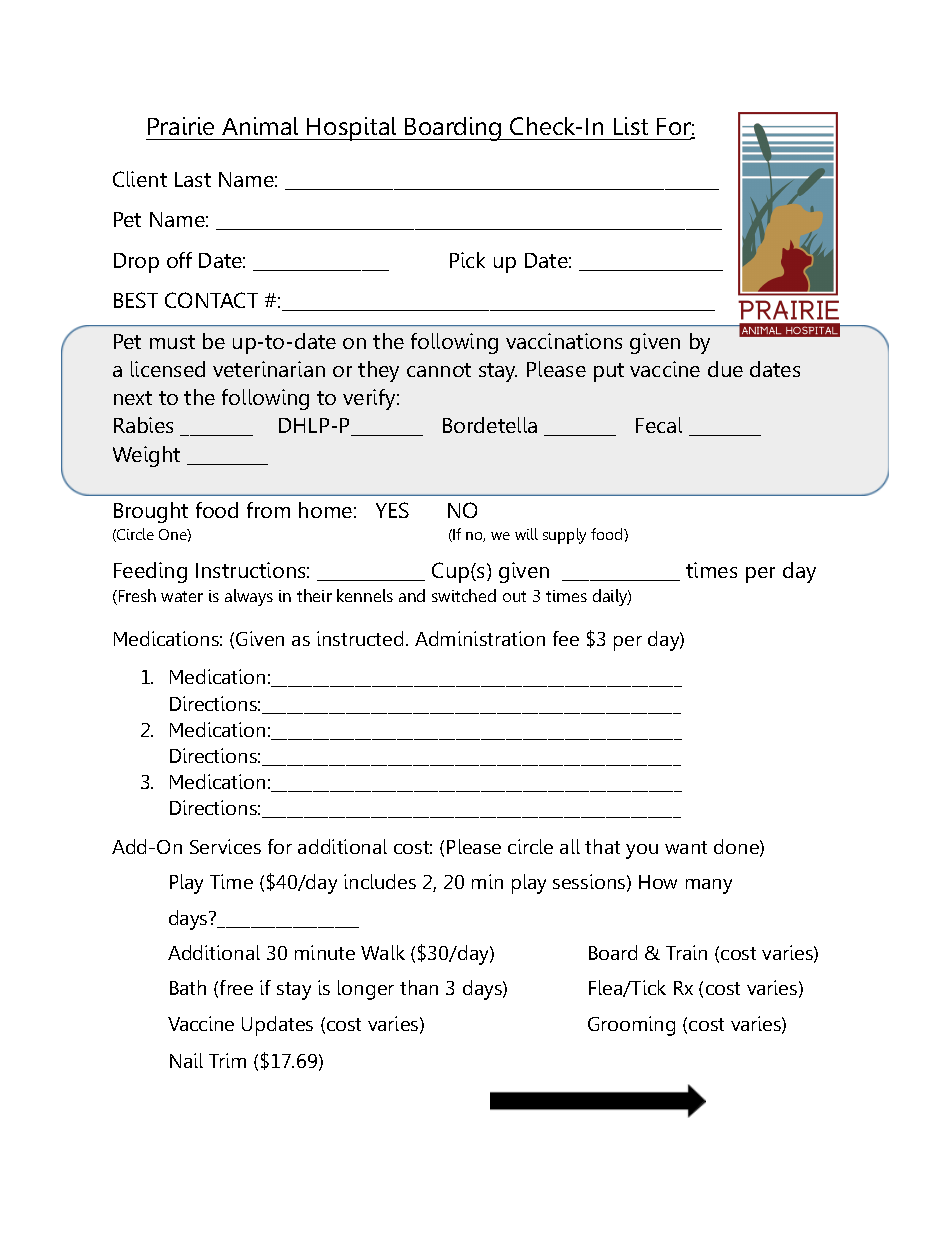 The width and height of the image is (952, 1233). I want to click on water, so click(182, 596).
